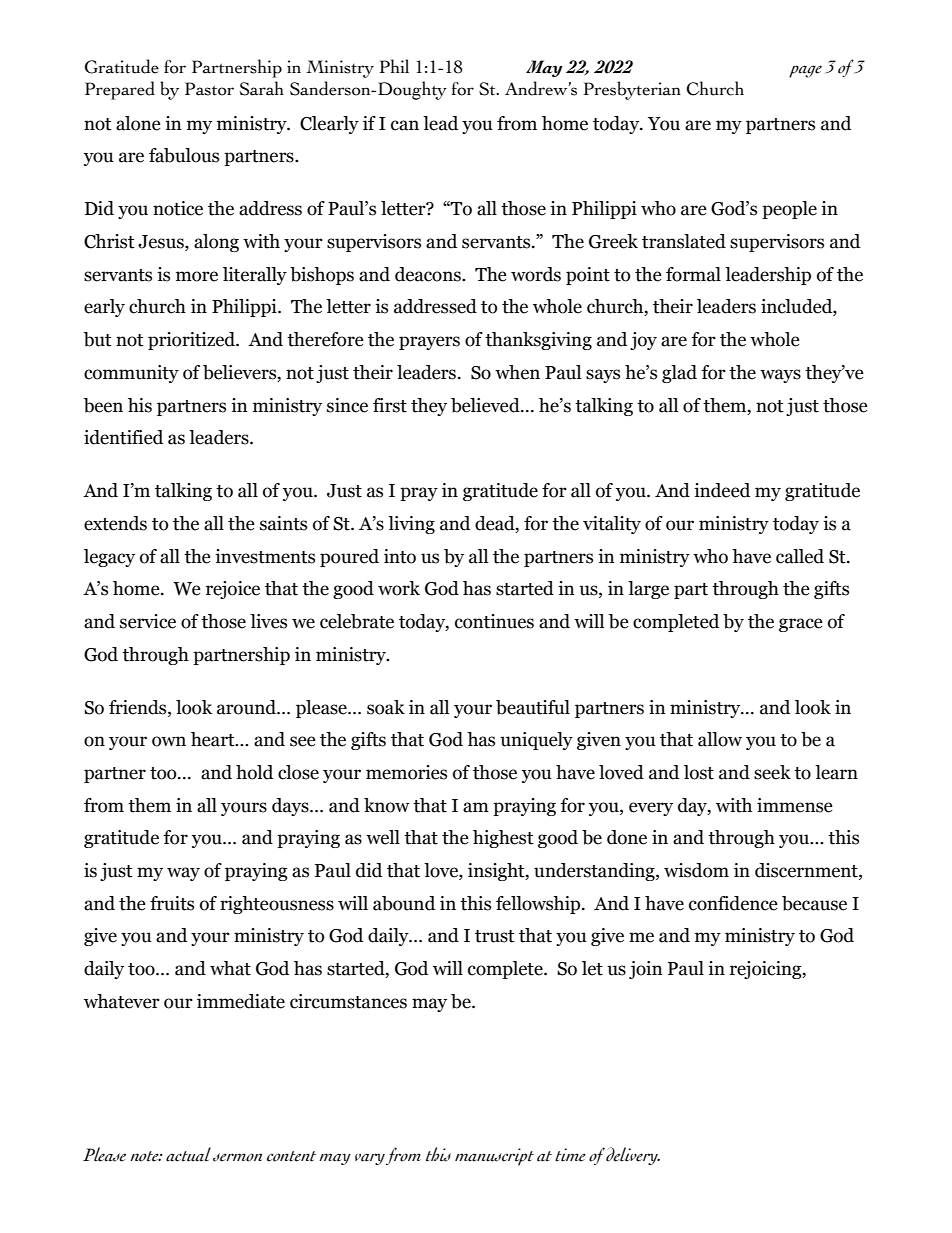  Describe the element at coordinates (184, 155) in the page. I see `fabulous` at that location.
